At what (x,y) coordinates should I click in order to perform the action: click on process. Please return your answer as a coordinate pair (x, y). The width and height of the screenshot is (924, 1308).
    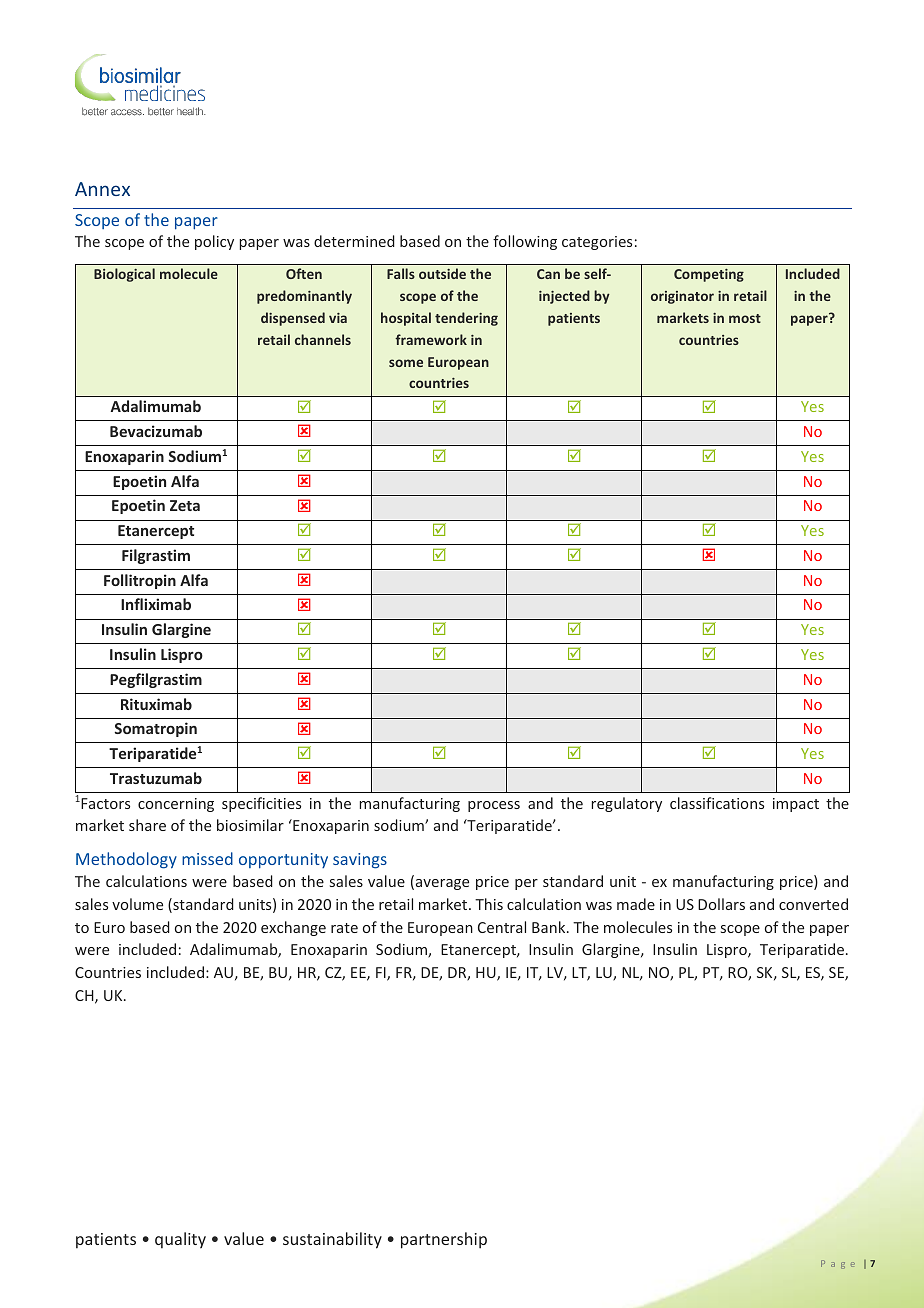
    Looking at the image, I should click on (494, 806).
